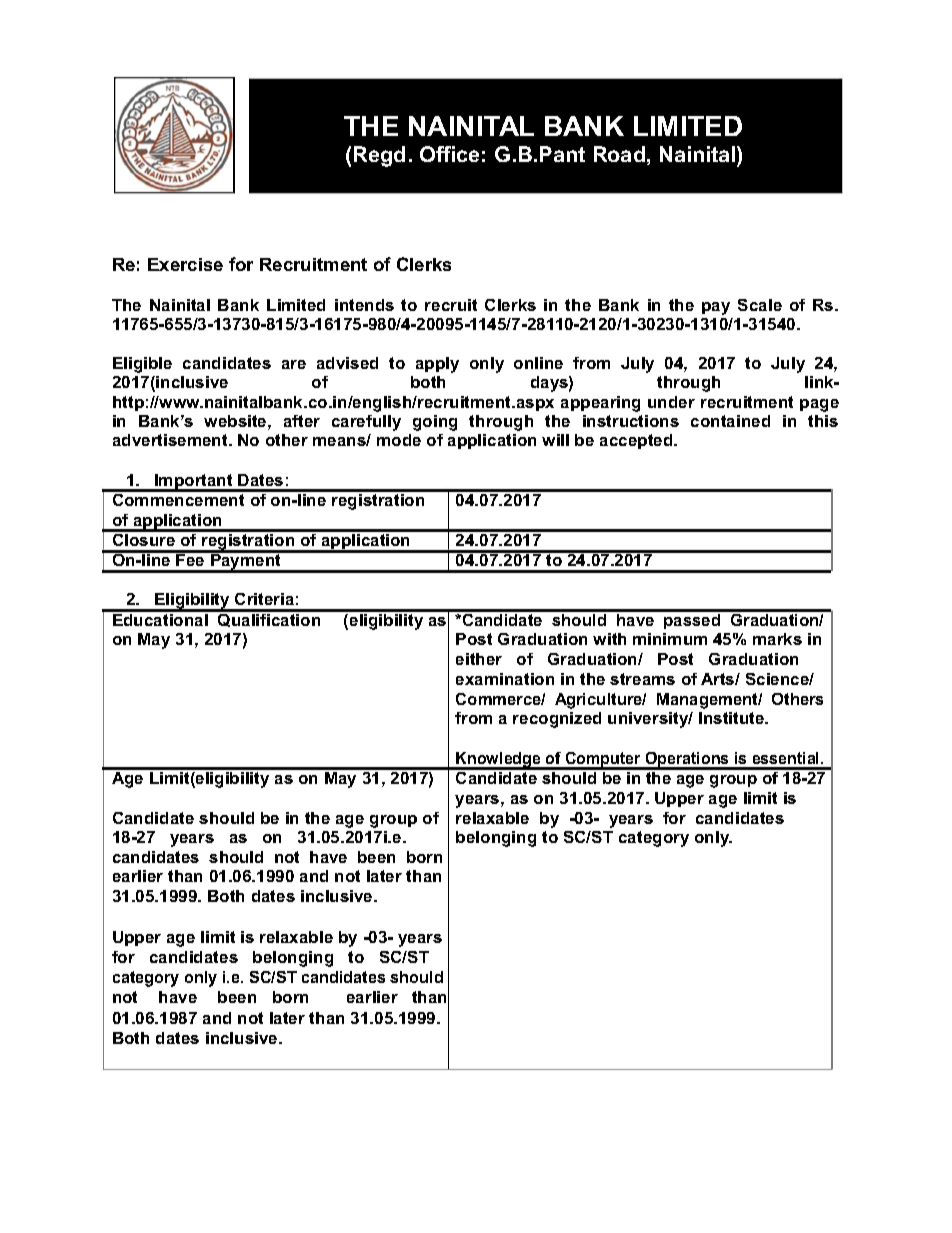  Describe the element at coordinates (449, 154) in the screenshot. I see `Office` at that location.
